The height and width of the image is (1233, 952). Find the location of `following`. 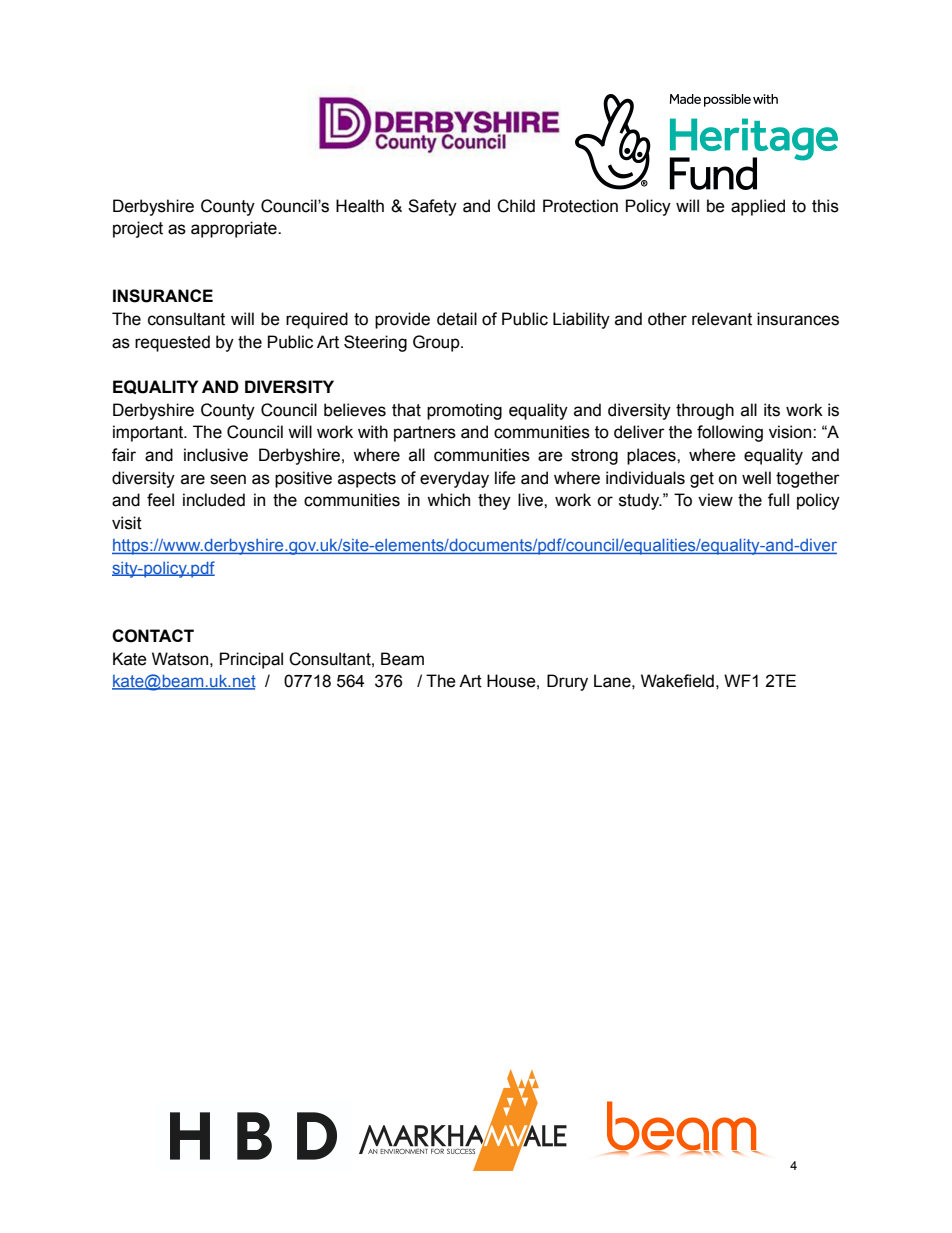

following is located at coordinates (730, 433).
